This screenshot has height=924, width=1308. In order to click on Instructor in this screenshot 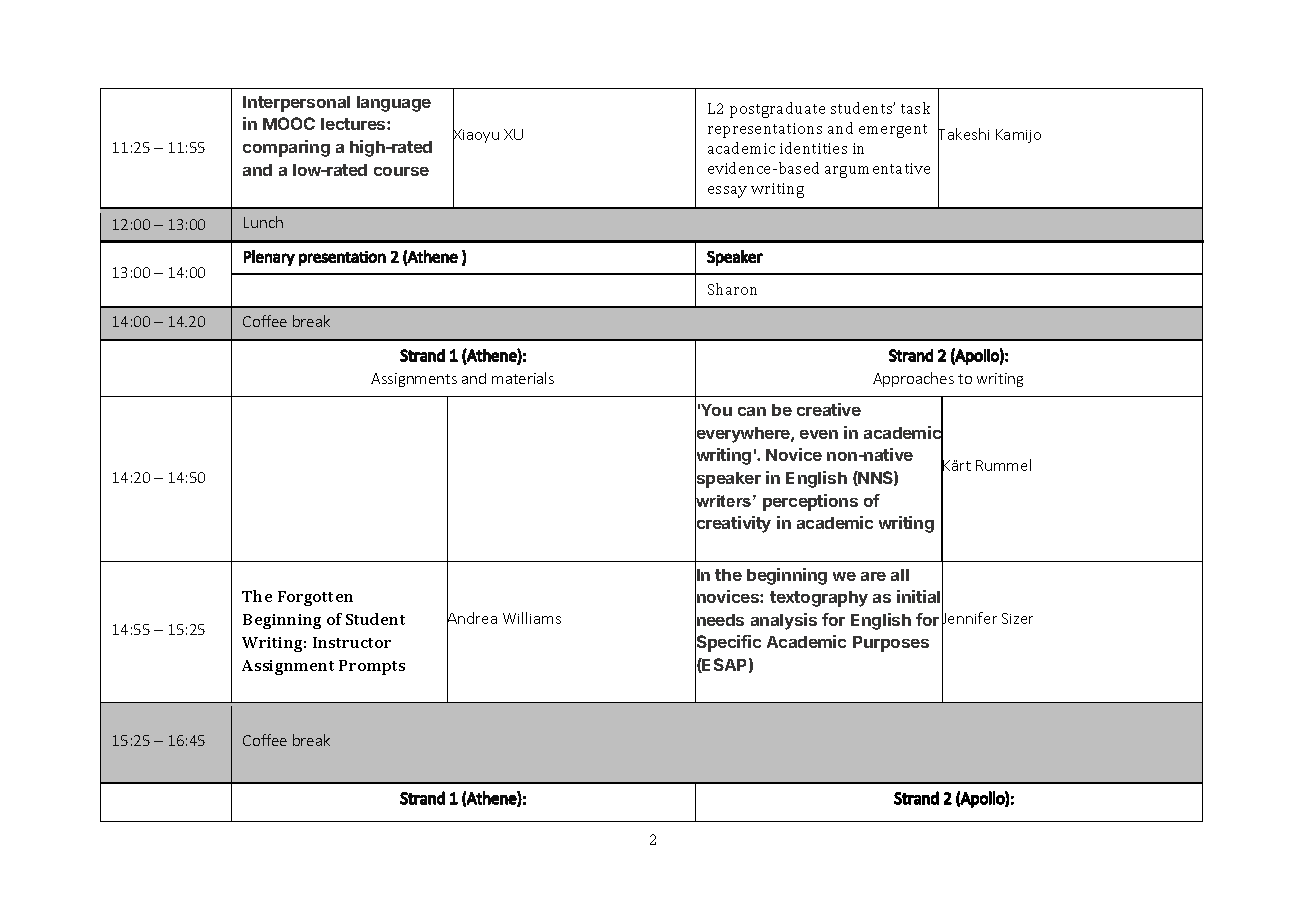, I will do `click(352, 642)`.
